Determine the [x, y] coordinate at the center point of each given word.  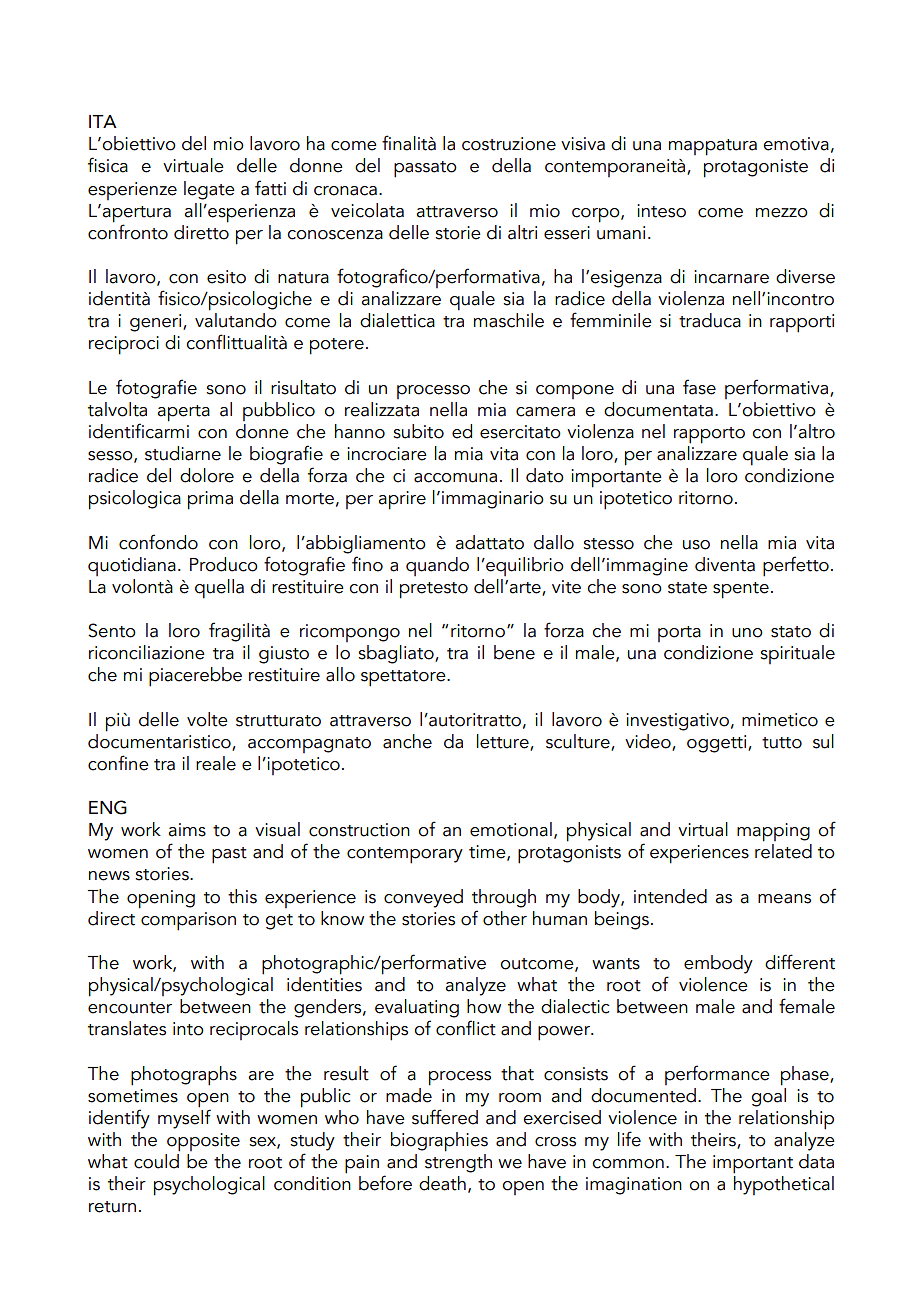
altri [522, 232]
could [157, 1160]
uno [747, 633]
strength [458, 1162]
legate [209, 190]
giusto [284, 655]
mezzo [782, 213]
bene [514, 652]
